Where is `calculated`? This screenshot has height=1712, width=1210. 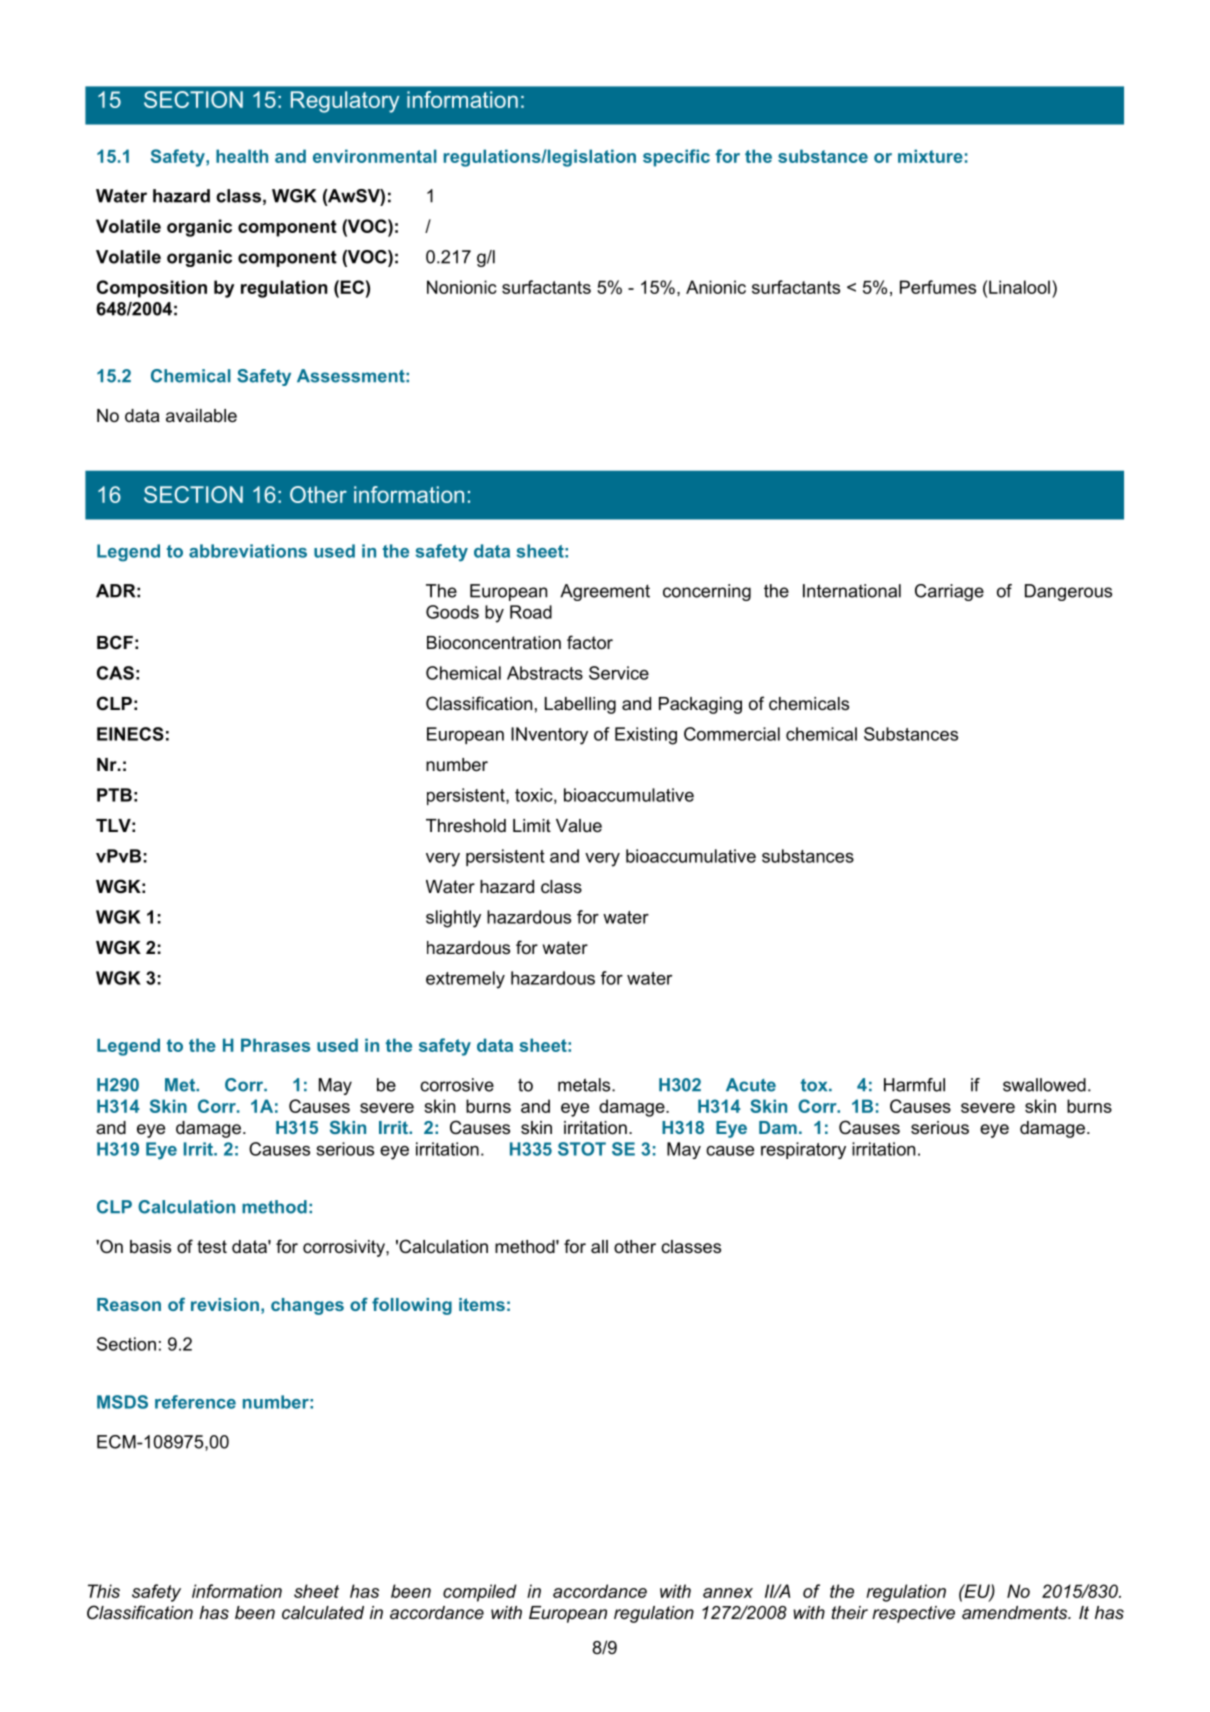
calculated is located at coordinates (323, 1612).
